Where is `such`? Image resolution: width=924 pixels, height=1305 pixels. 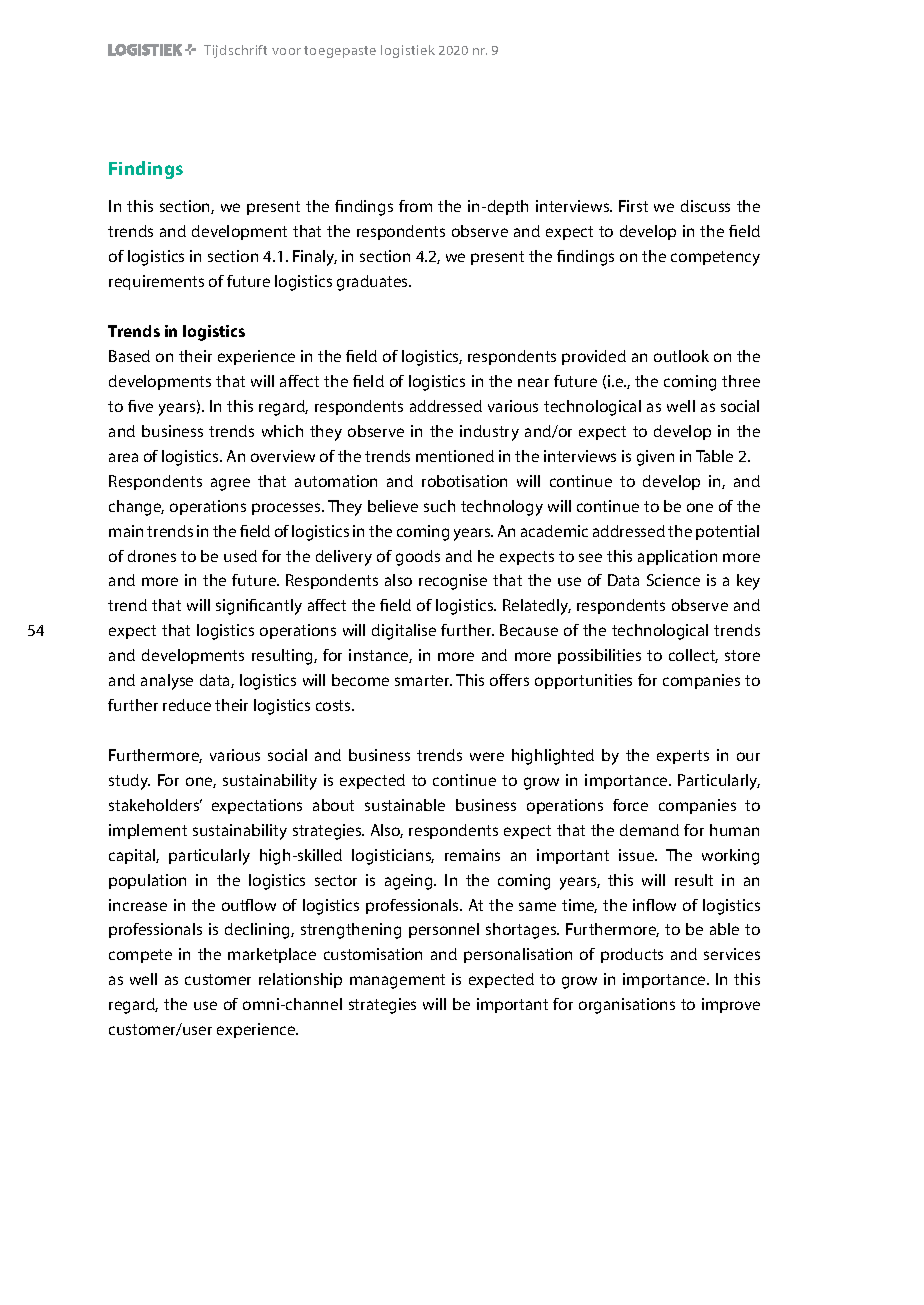 such is located at coordinates (439, 506).
